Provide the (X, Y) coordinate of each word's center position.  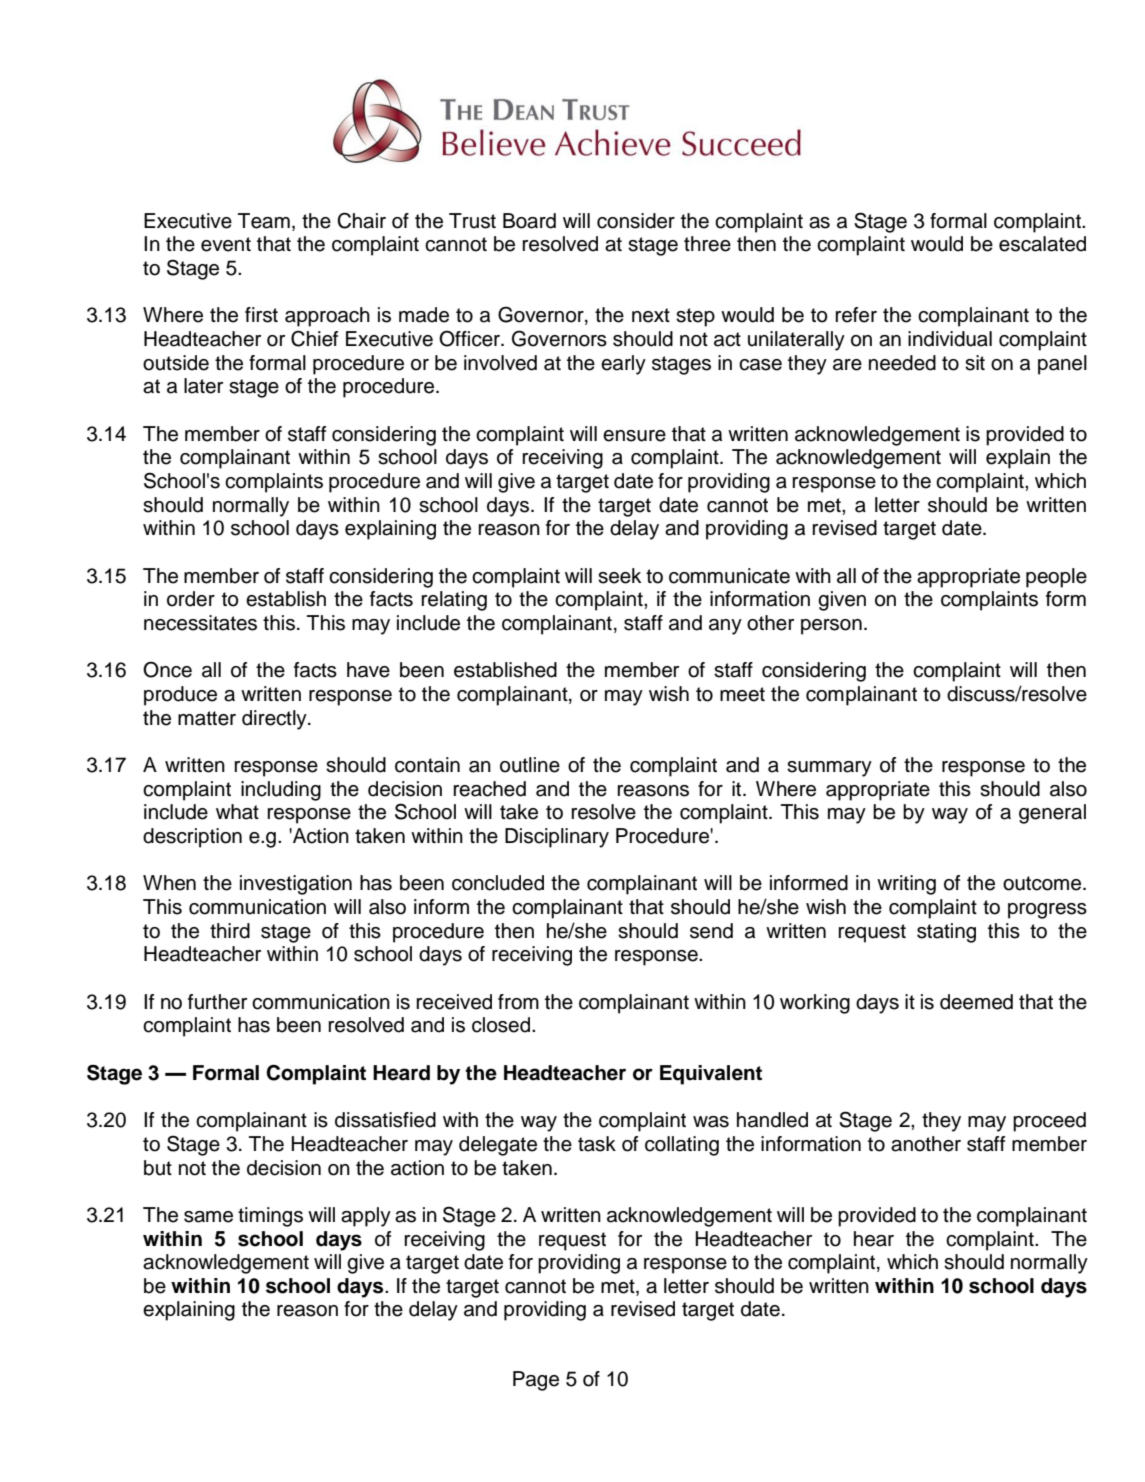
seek (619, 576)
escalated (1042, 244)
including (281, 791)
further (217, 1002)
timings (270, 1217)
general (1052, 814)
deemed (976, 1002)
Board (529, 221)
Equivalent (711, 1075)
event (226, 244)
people (1056, 578)
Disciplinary (557, 838)
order (191, 599)
